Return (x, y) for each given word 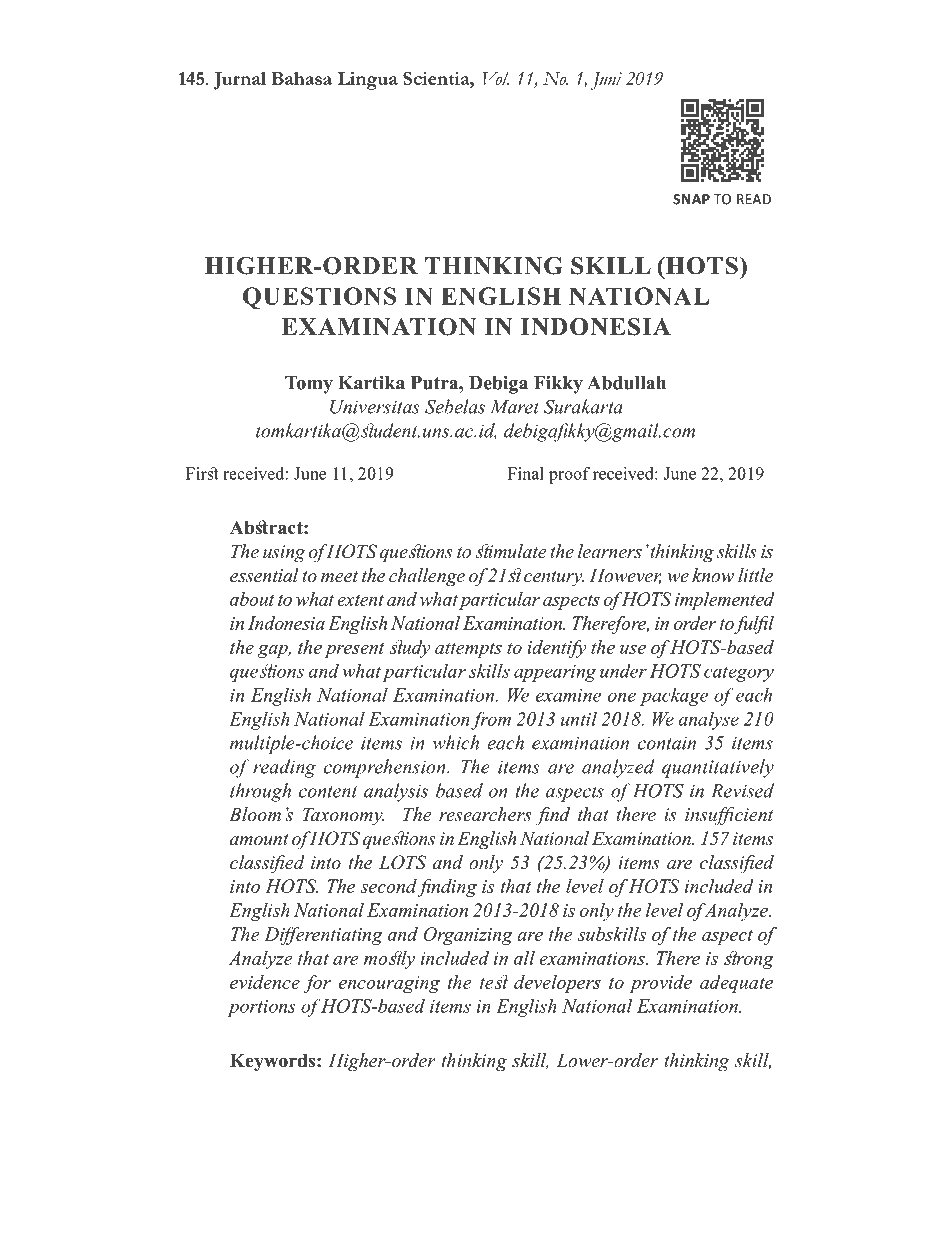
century (554, 579)
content (328, 792)
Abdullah (626, 383)
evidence (265, 982)
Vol (495, 78)
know (713, 575)
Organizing (468, 936)
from (491, 720)
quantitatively (718, 768)
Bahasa (301, 78)
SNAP (691, 199)
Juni (606, 81)
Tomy (309, 385)
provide (660, 984)
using (284, 554)
